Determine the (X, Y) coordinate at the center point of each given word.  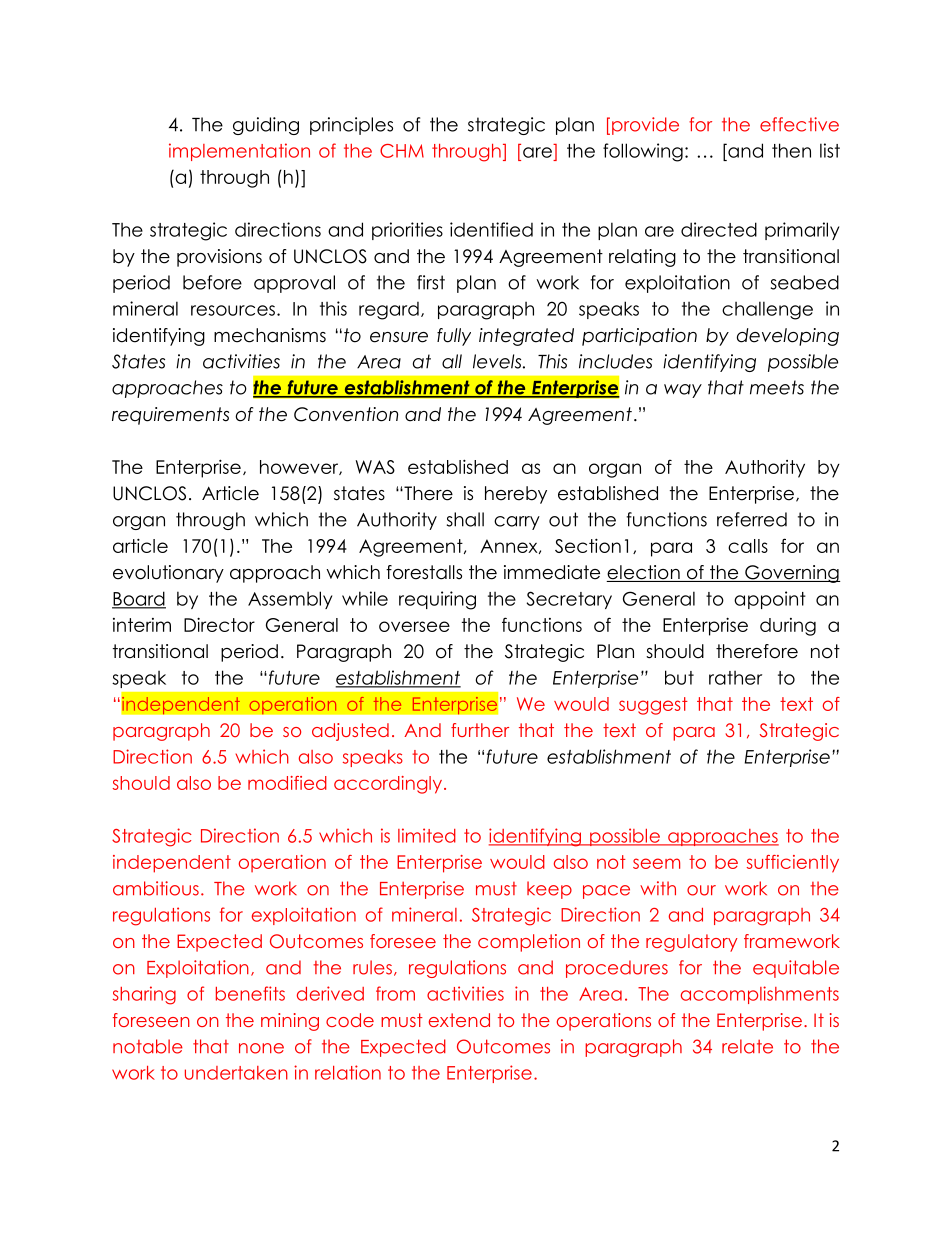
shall (465, 519)
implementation (239, 152)
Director (219, 624)
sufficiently (793, 864)
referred (752, 519)
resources (233, 310)
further (480, 730)
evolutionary (168, 574)
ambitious (156, 888)
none (261, 1048)
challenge (767, 310)
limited (427, 835)
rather (735, 678)
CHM (402, 151)
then (791, 150)
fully (454, 337)
